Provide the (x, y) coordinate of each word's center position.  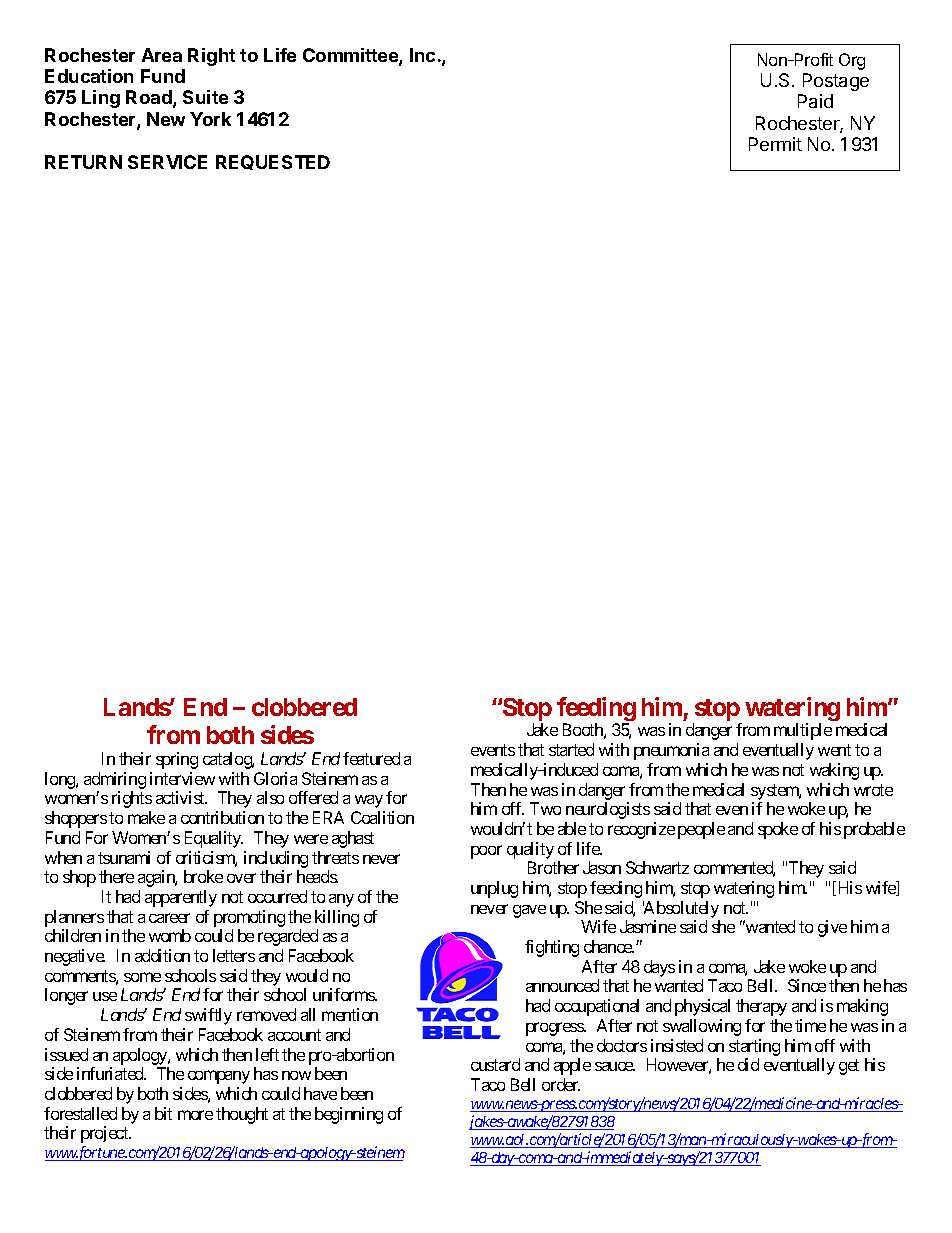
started (571, 749)
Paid (815, 101)
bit (163, 1113)
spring (177, 760)
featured (371, 758)
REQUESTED (273, 162)
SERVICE (167, 162)
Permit (775, 144)
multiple (803, 731)
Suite (205, 97)
